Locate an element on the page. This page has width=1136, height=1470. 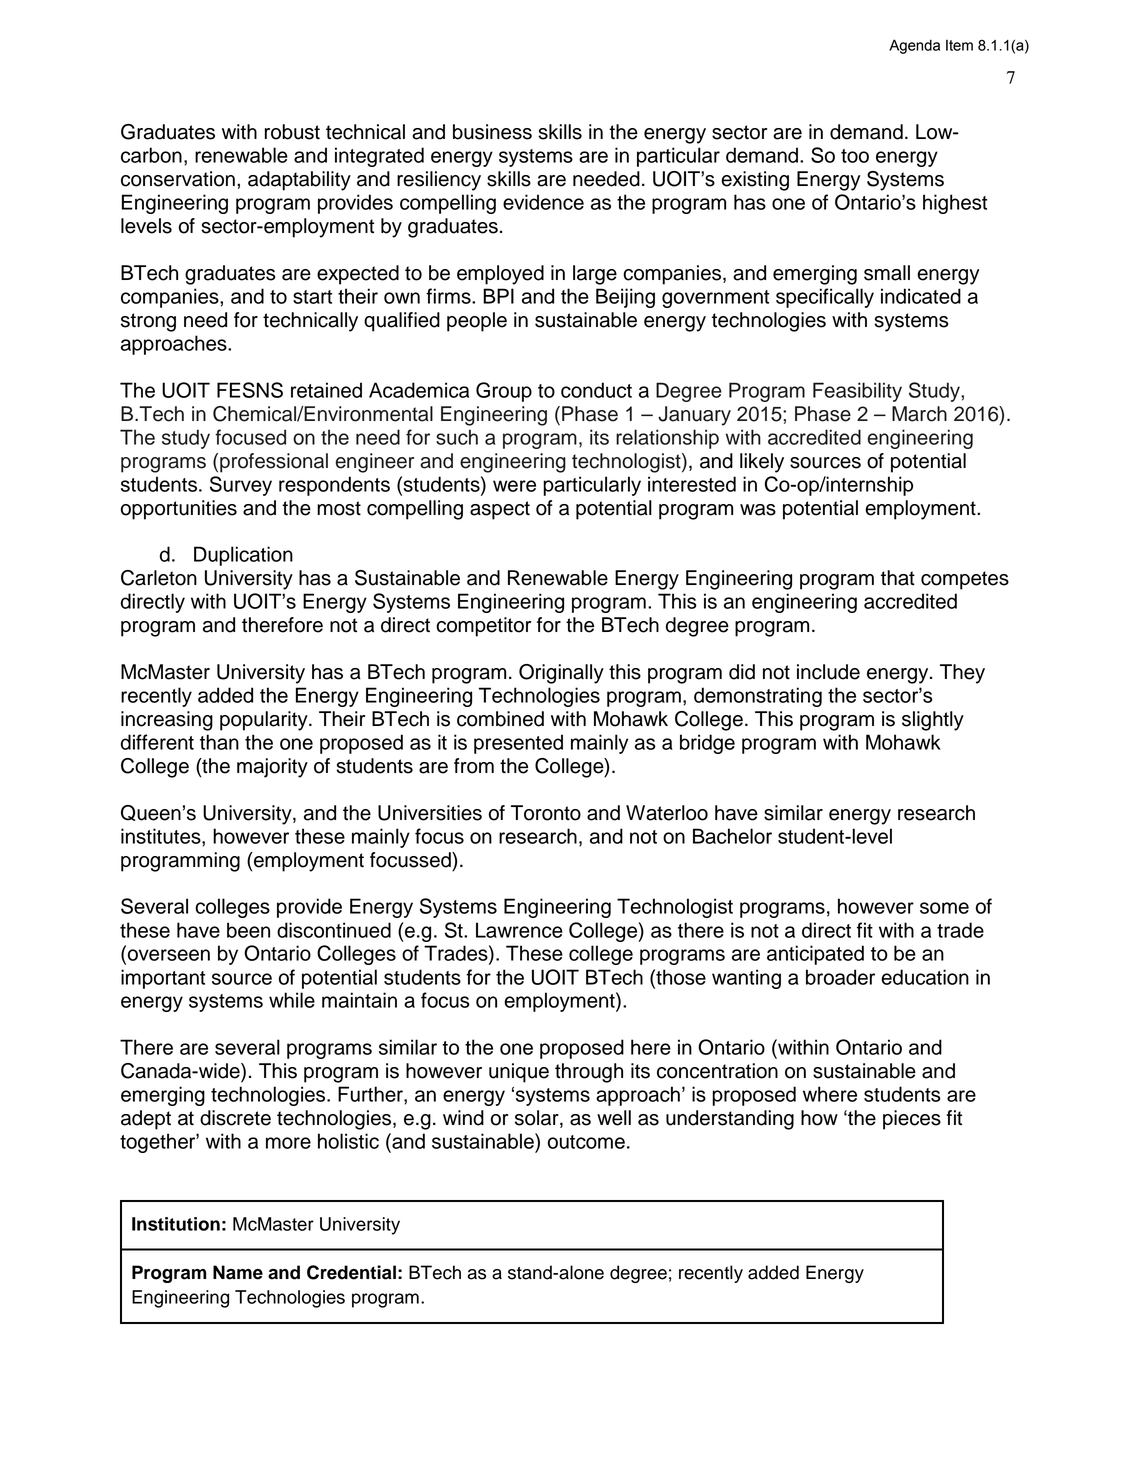
institutes is located at coordinates (162, 836).
